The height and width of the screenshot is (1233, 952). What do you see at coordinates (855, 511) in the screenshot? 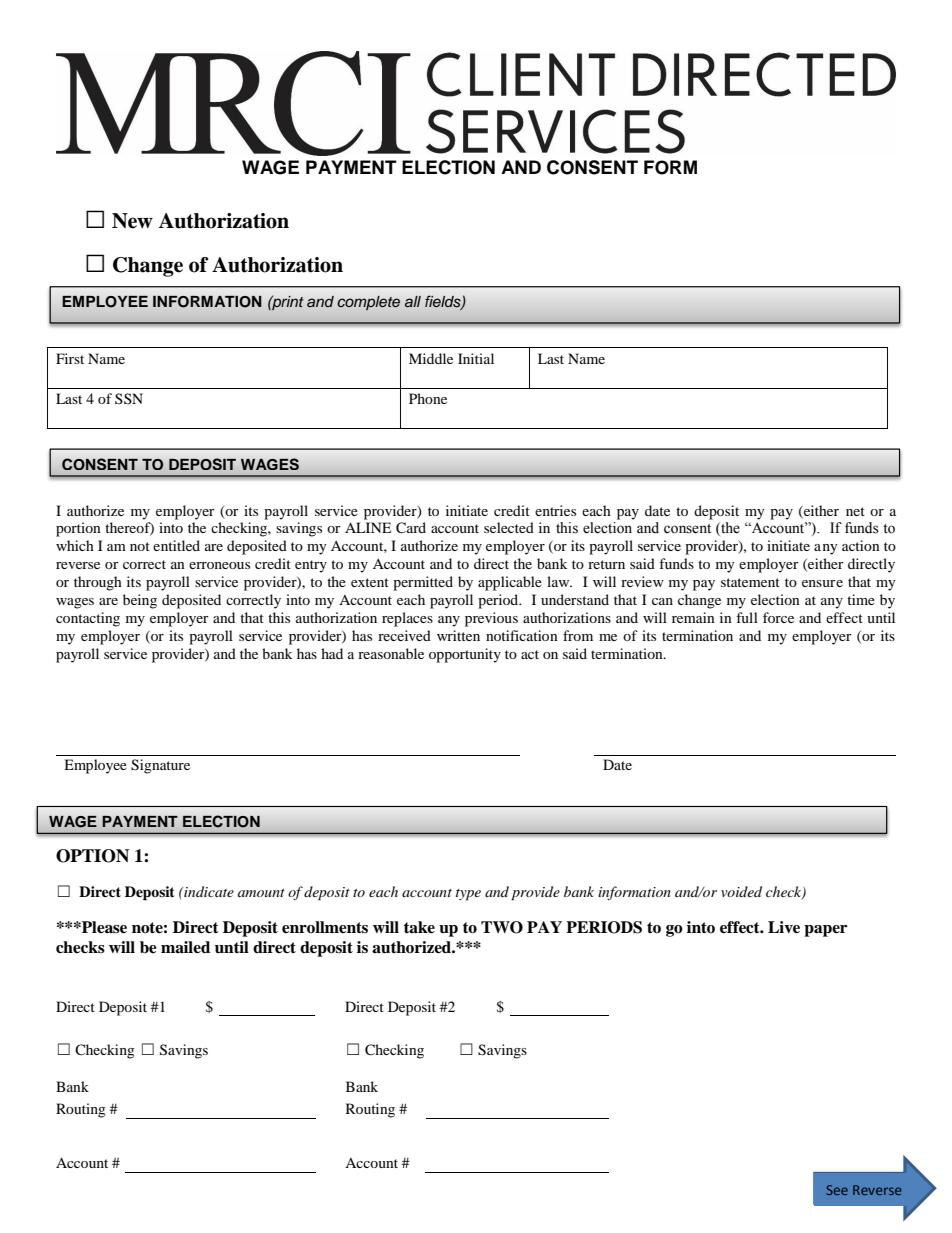
I see `net` at bounding box center [855, 511].
